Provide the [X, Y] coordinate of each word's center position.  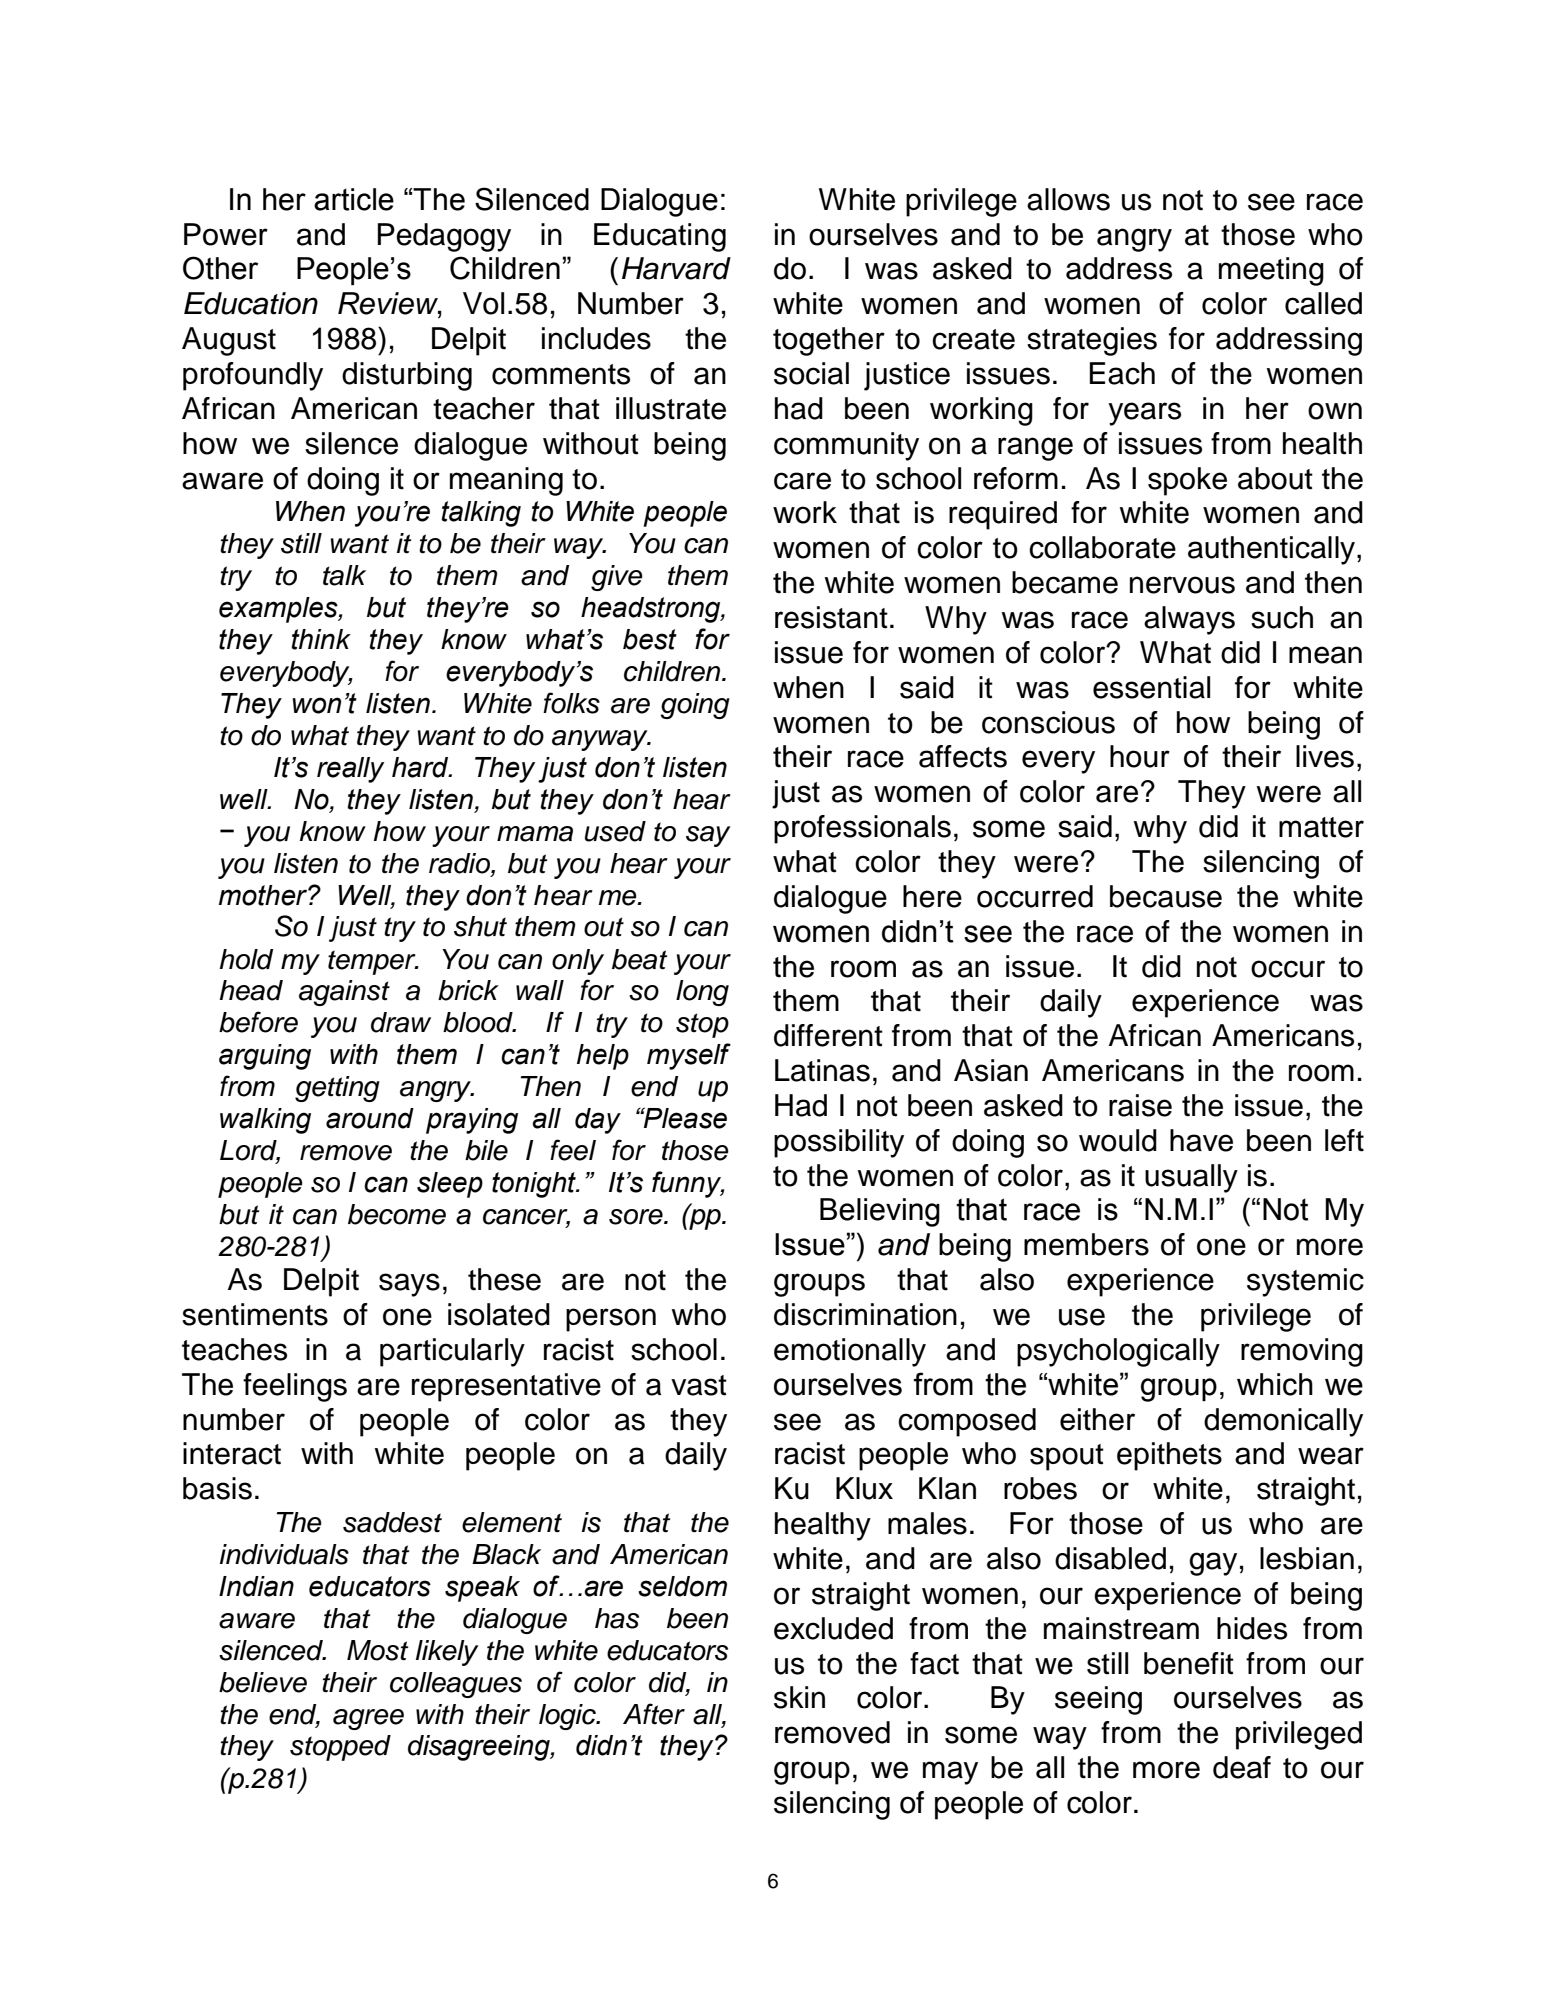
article [354, 199]
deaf [1242, 1767]
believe [263, 1682]
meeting [1271, 271]
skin [799, 1697]
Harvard [676, 268]
